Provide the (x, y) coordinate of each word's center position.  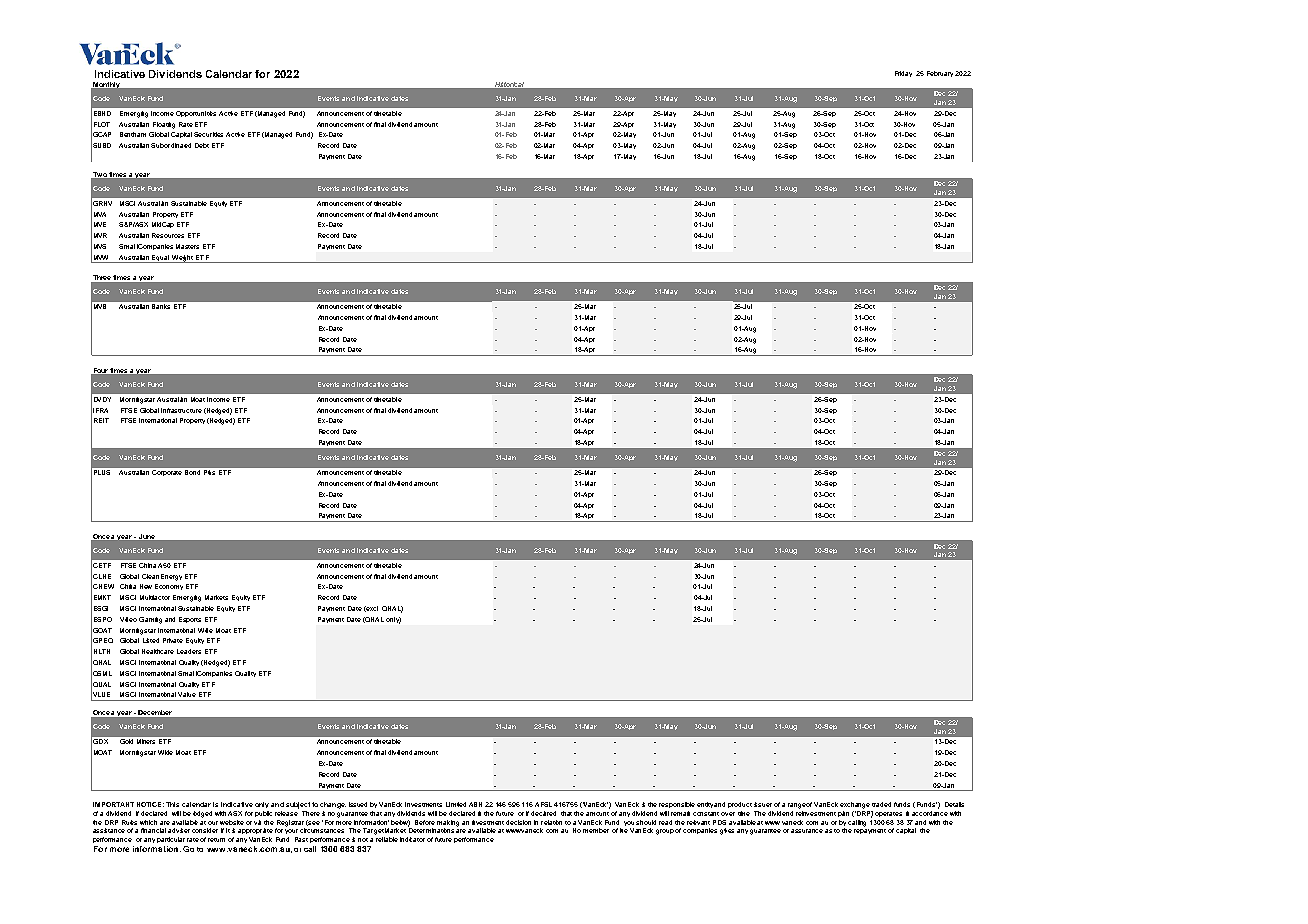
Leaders (189, 651)
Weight (182, 259)
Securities (208, 134)
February (940, 74)
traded (881, 804)
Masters (187, 246)
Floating (164, 125)
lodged (202, 814)
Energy (171, 577)
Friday (903, 74)
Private (173, 640)
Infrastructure (181, 410)
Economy (169, 587)
